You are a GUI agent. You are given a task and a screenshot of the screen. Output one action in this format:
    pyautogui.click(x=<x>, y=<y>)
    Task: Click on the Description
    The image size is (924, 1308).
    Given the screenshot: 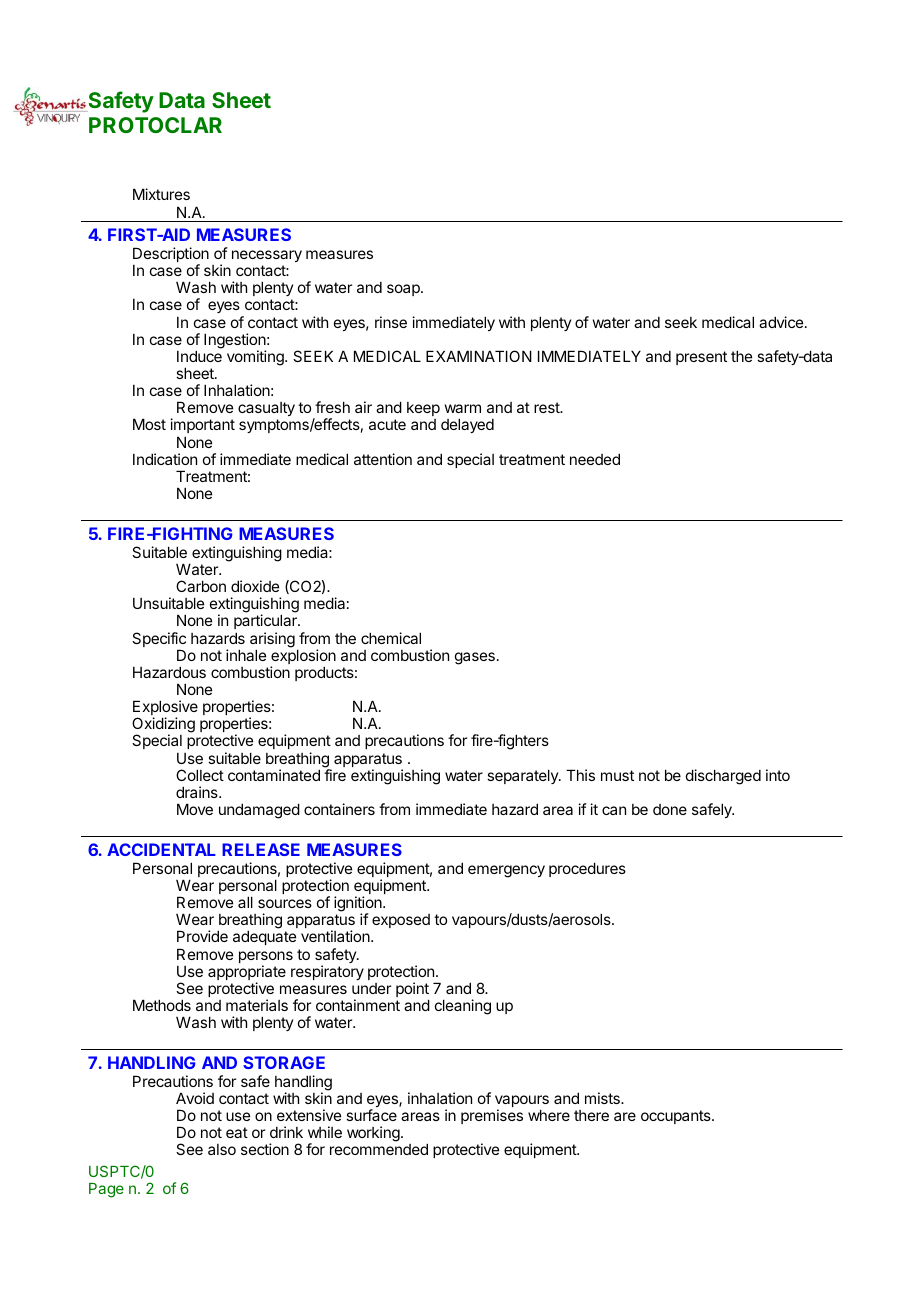 What is the action you would take?
    pyautogui.click(x=171, y=256)
